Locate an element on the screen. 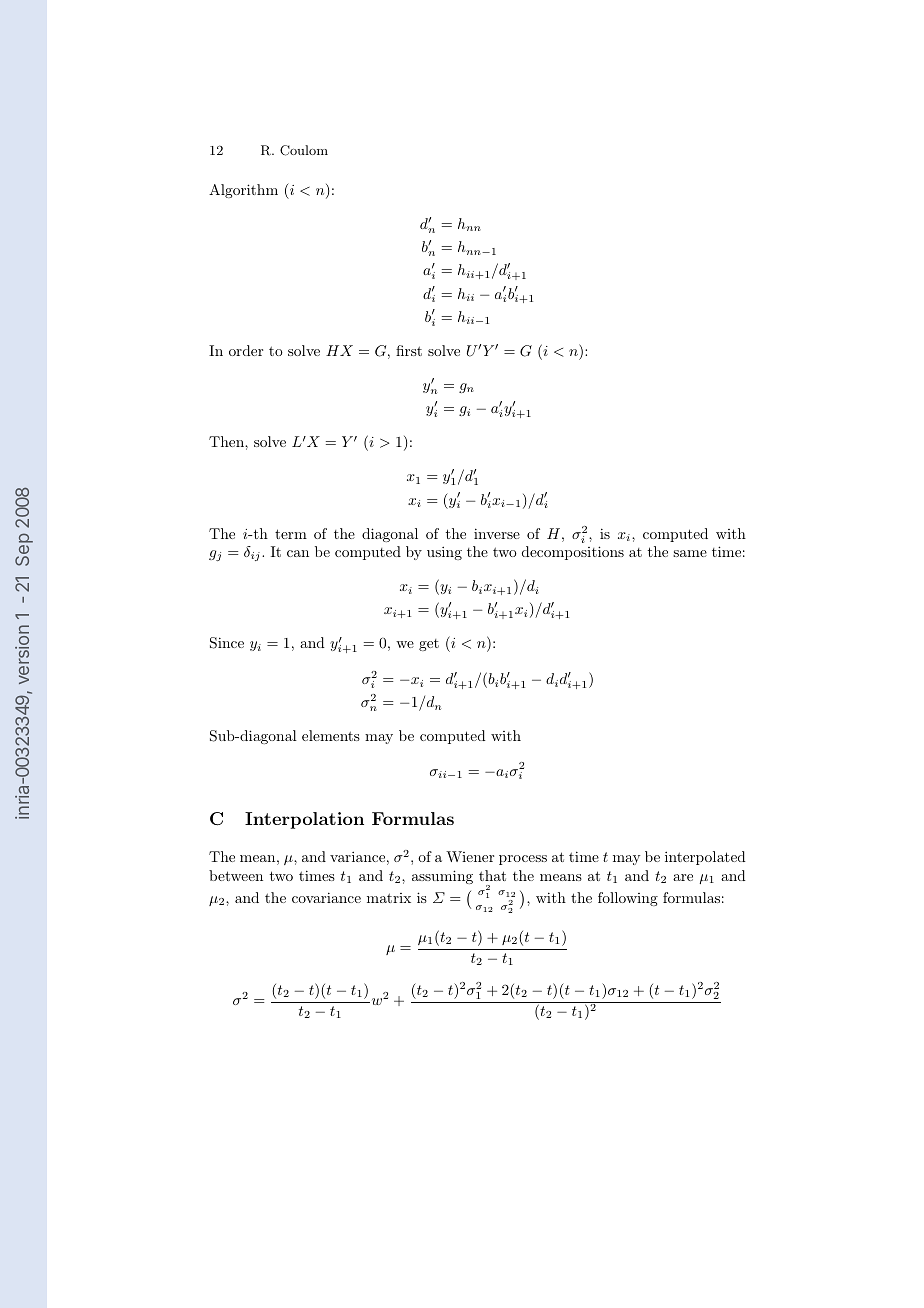 Image resolution: width=924 pixels, height=1308 pixels. Algorithm is located at coordinates (243, 191).
